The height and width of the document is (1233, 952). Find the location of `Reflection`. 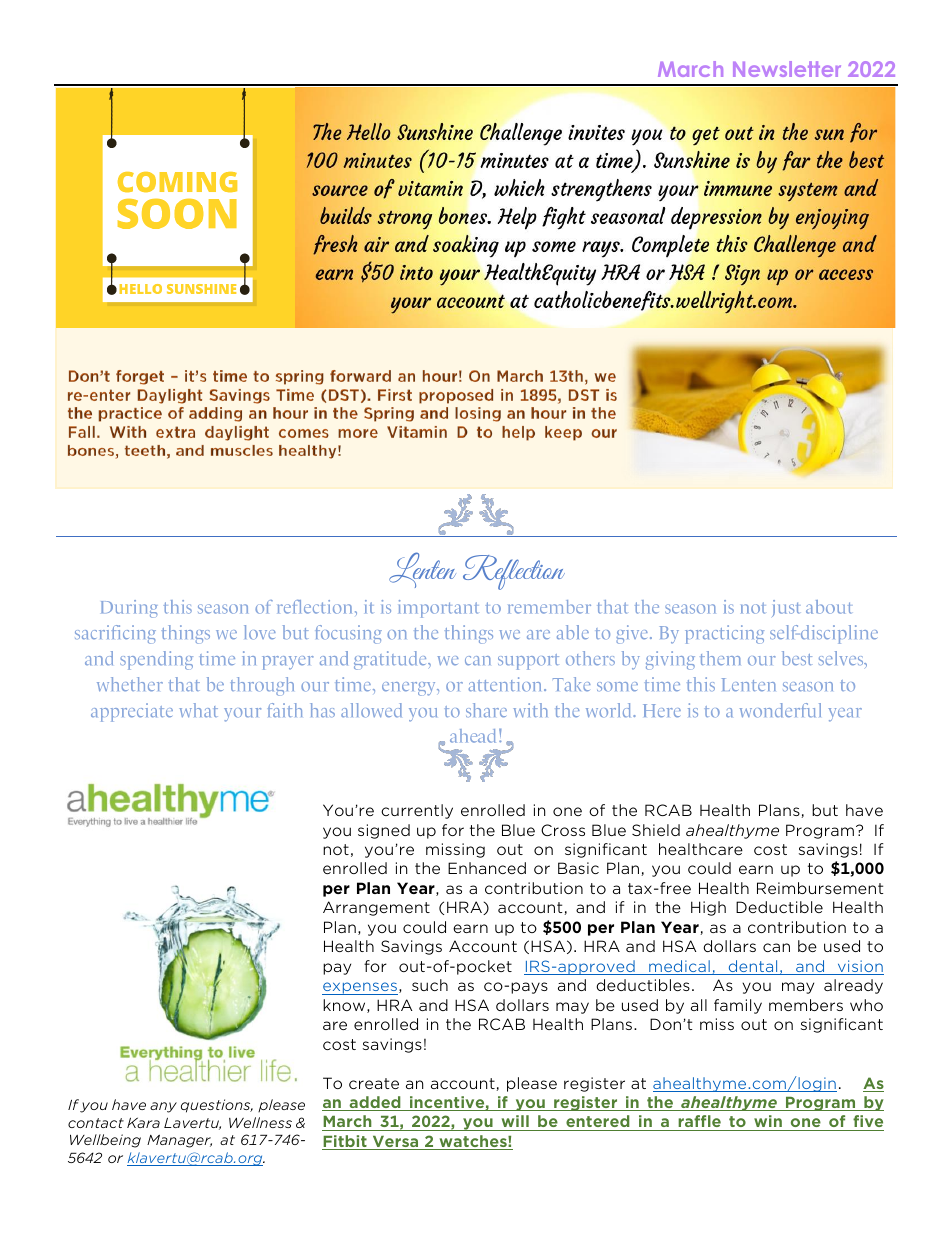

Reflection is located at coordinates (514, 572).
